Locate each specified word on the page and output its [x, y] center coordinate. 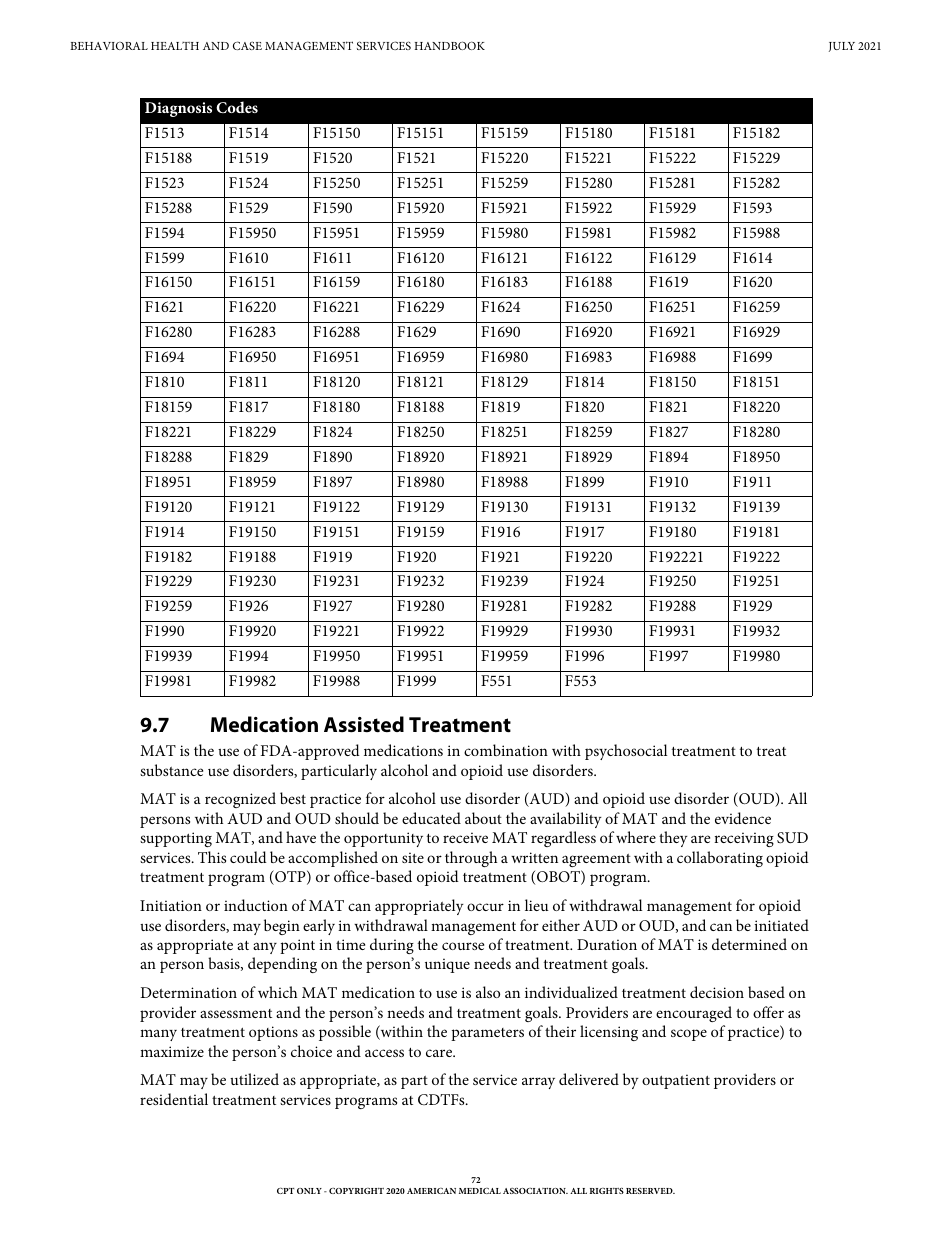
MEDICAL [480, 1191]
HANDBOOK [450, 45]
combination [506, 750]
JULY [842, 47]
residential [174, 1099]
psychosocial [626, 752]
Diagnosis [178, 109]
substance [171, 770]
